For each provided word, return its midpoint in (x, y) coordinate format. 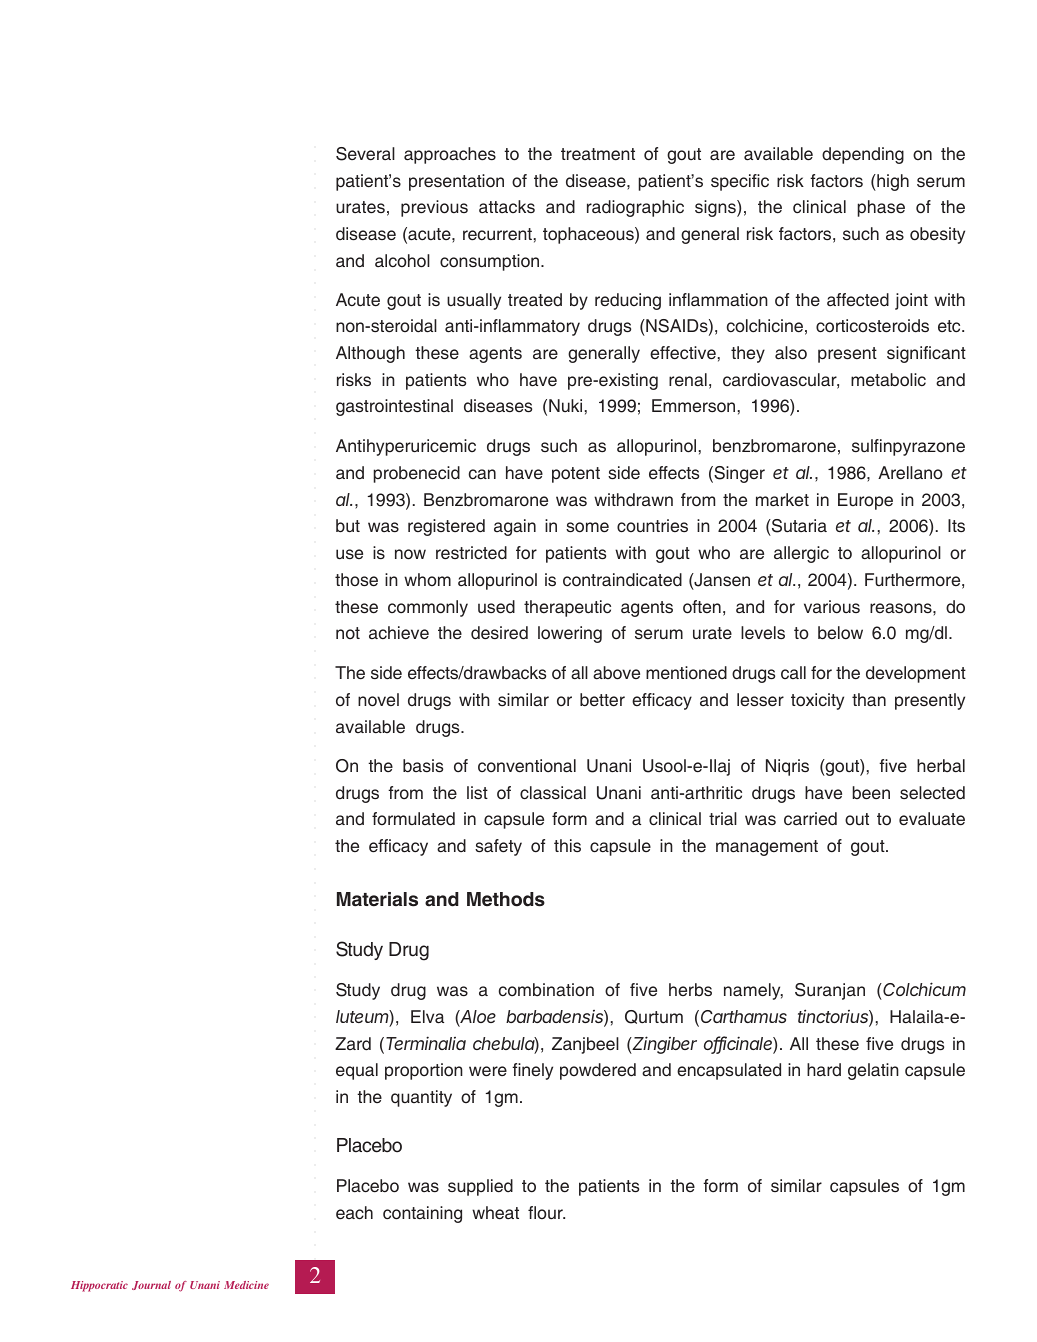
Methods (506, 899)
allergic (801, 554)
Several (365, 154)
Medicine (246, 1285)
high (892, 182)
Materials (377, 899)
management (767, 848)
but (348, 526)
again (515, 527)
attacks (507, 206)
